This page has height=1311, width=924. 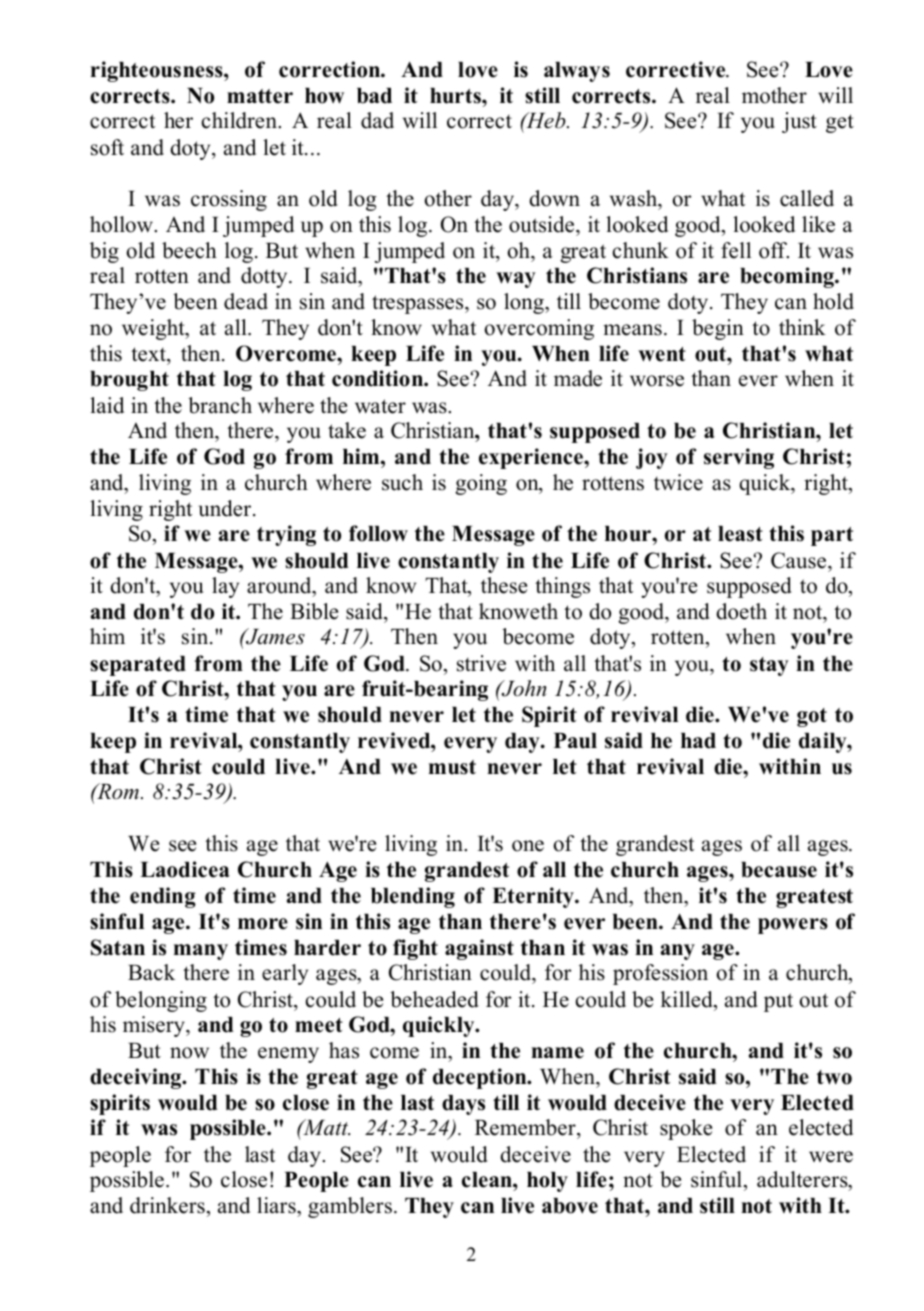 What do you see at coordinates (793, 926) in the page?
I see `powers` at bounding box center [793, 926].
